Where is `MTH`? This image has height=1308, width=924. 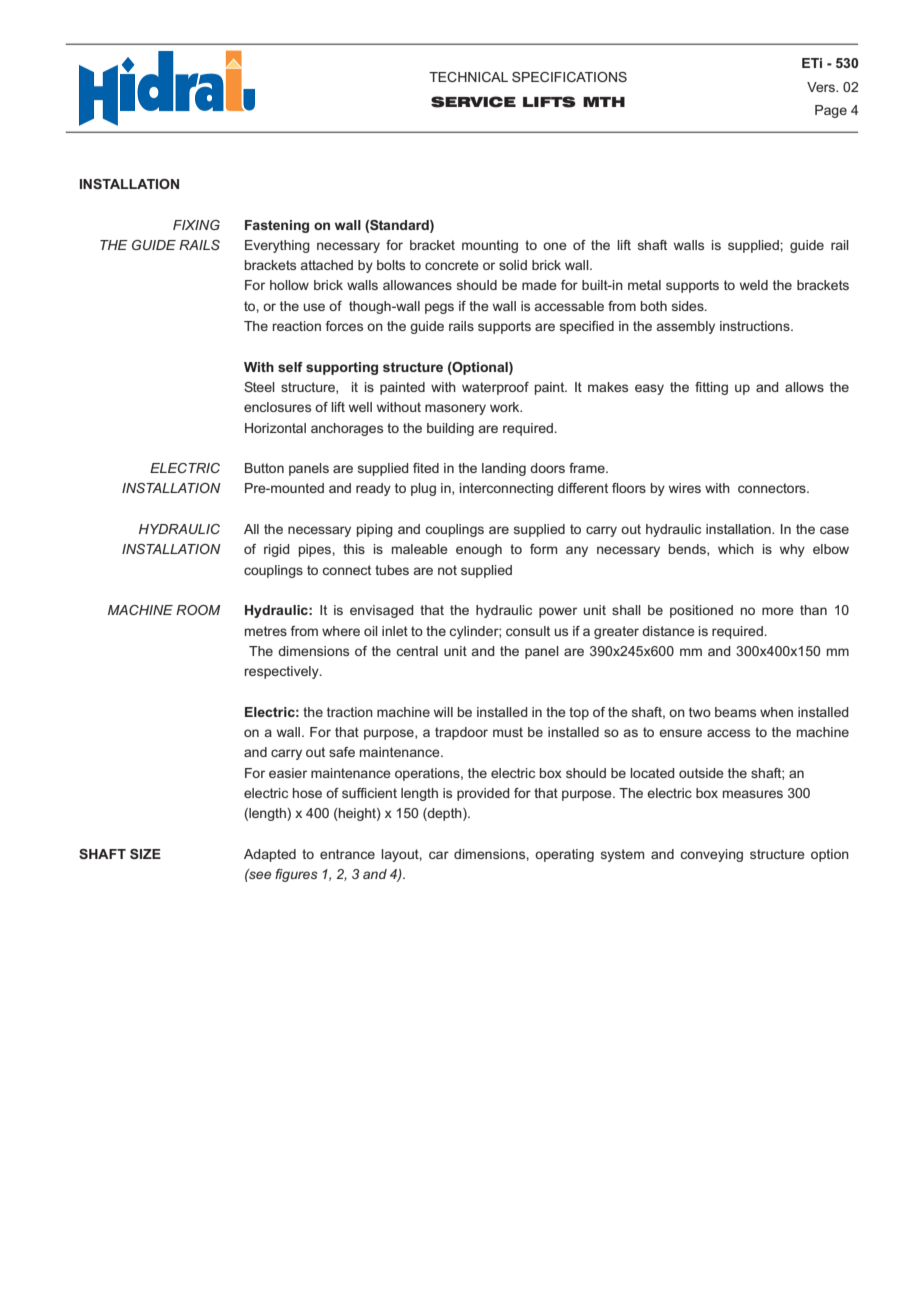 MTH is located at coordinates (604, 102).
